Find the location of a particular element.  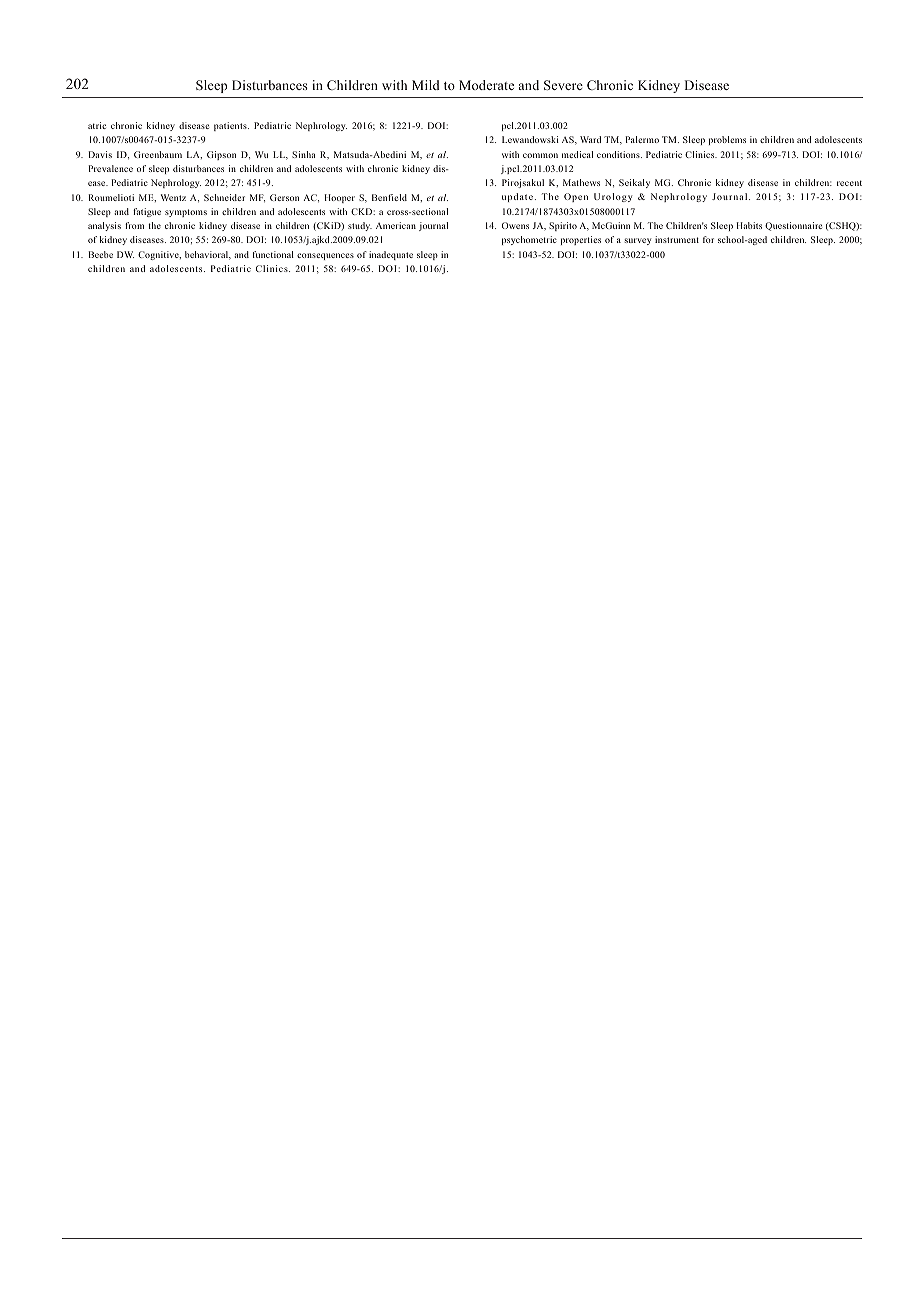

Lewandowski is located at coordinates (530, 139).
